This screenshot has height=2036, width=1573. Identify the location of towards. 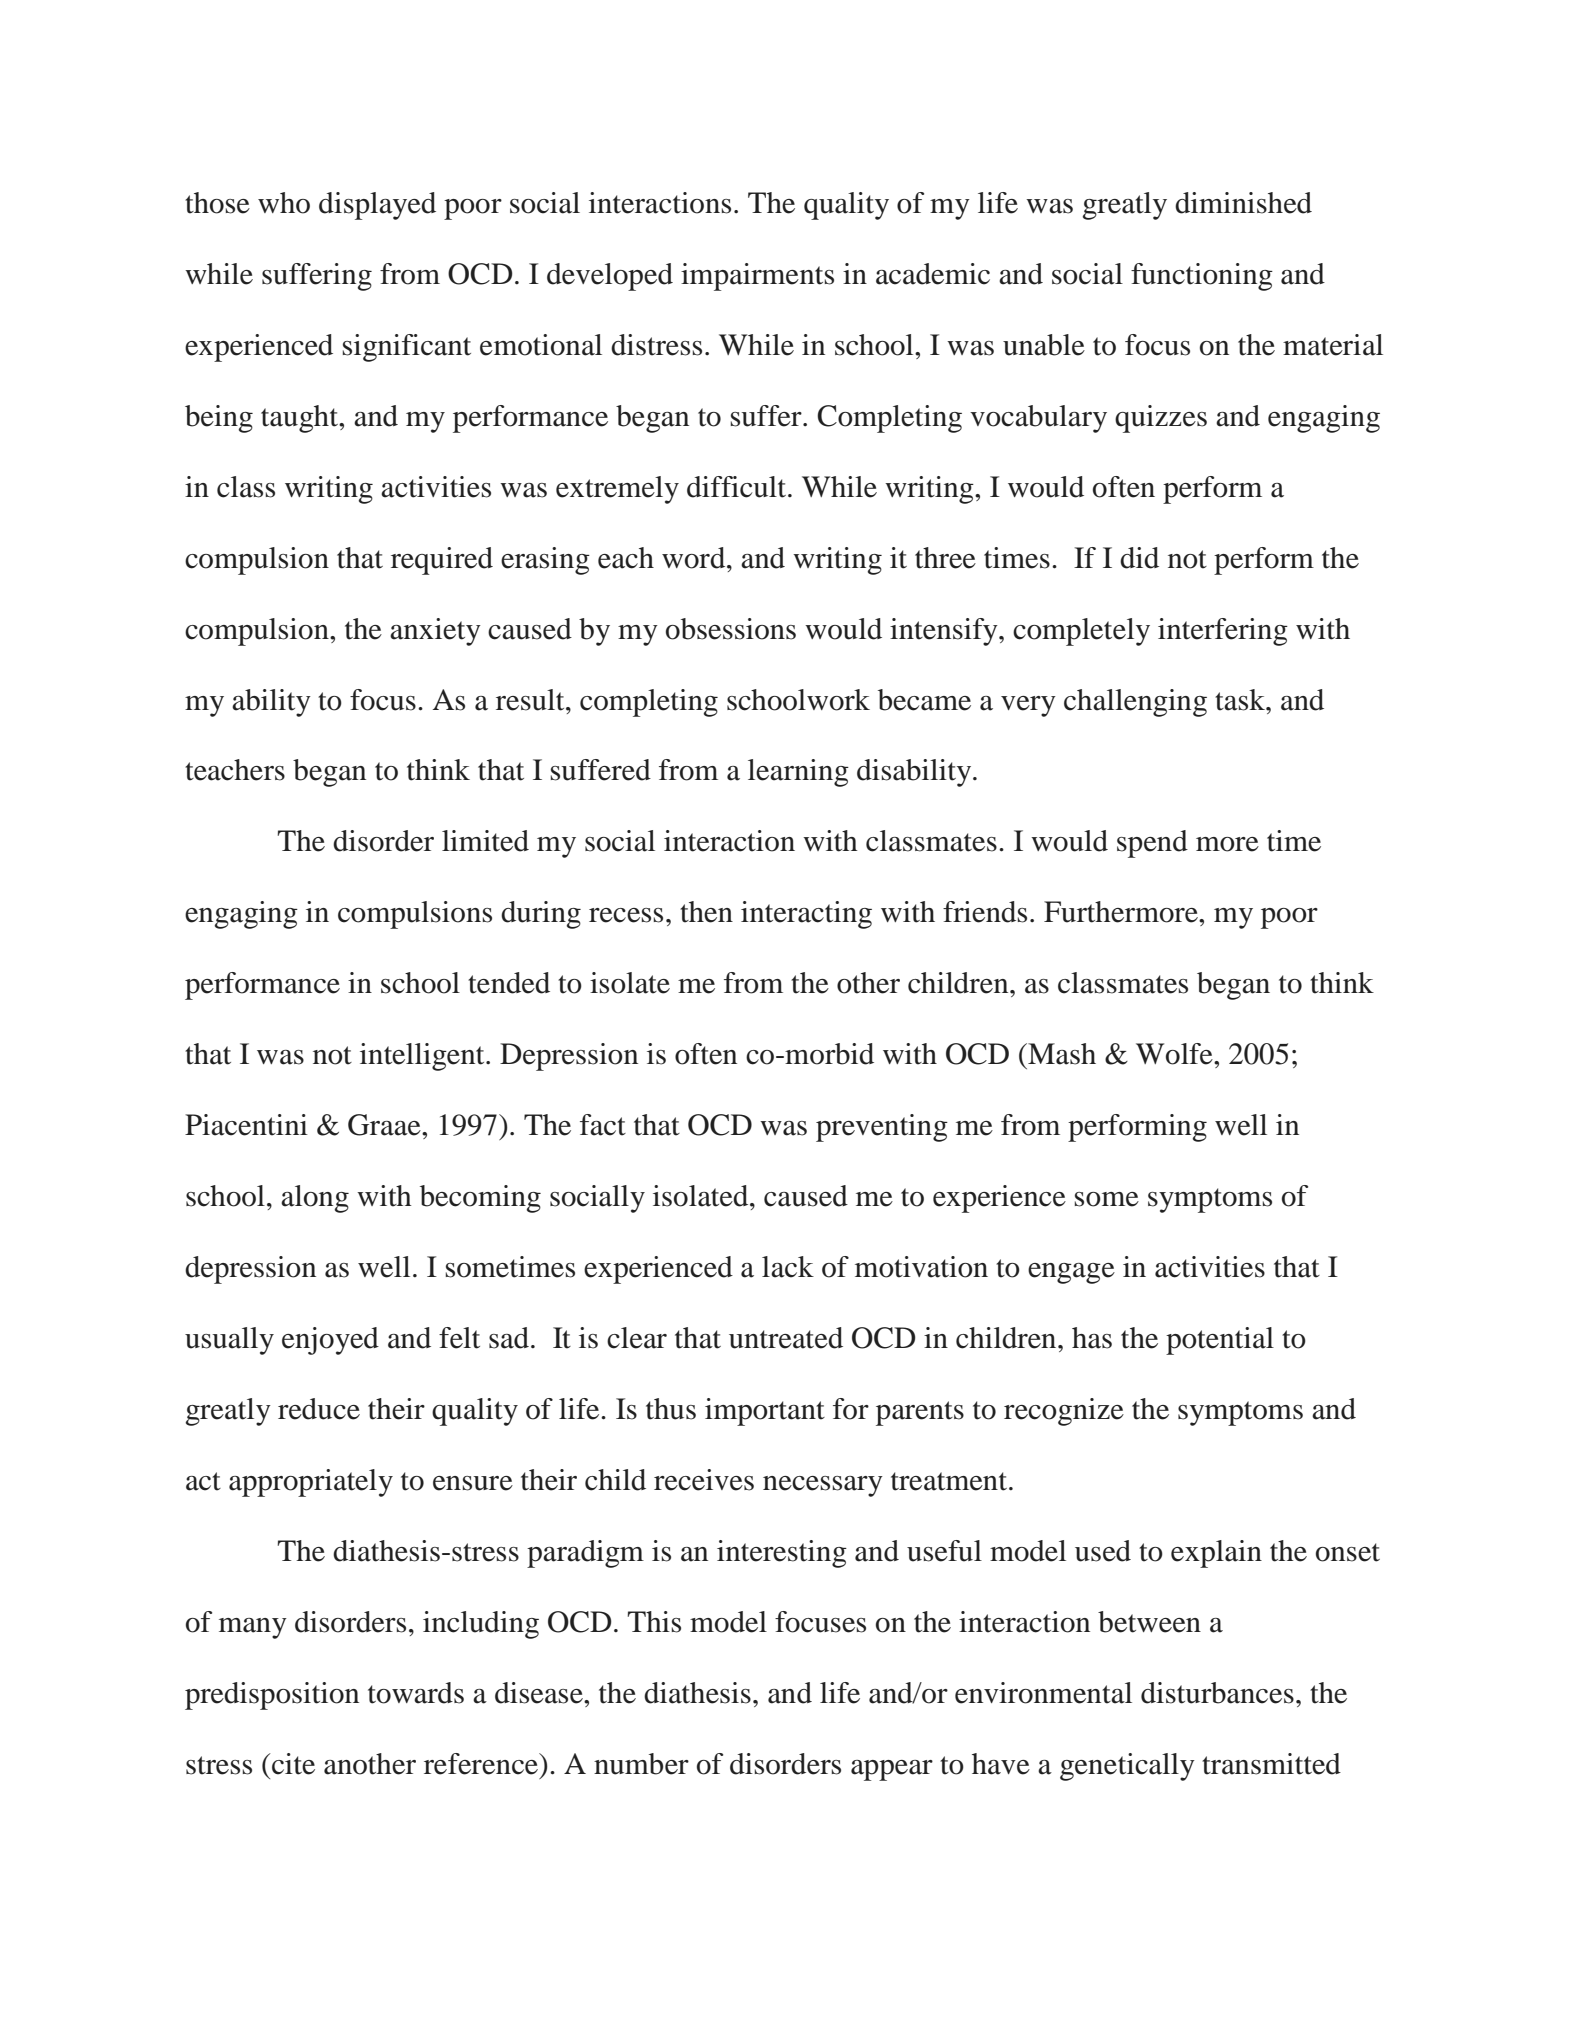
(416, 1693).
